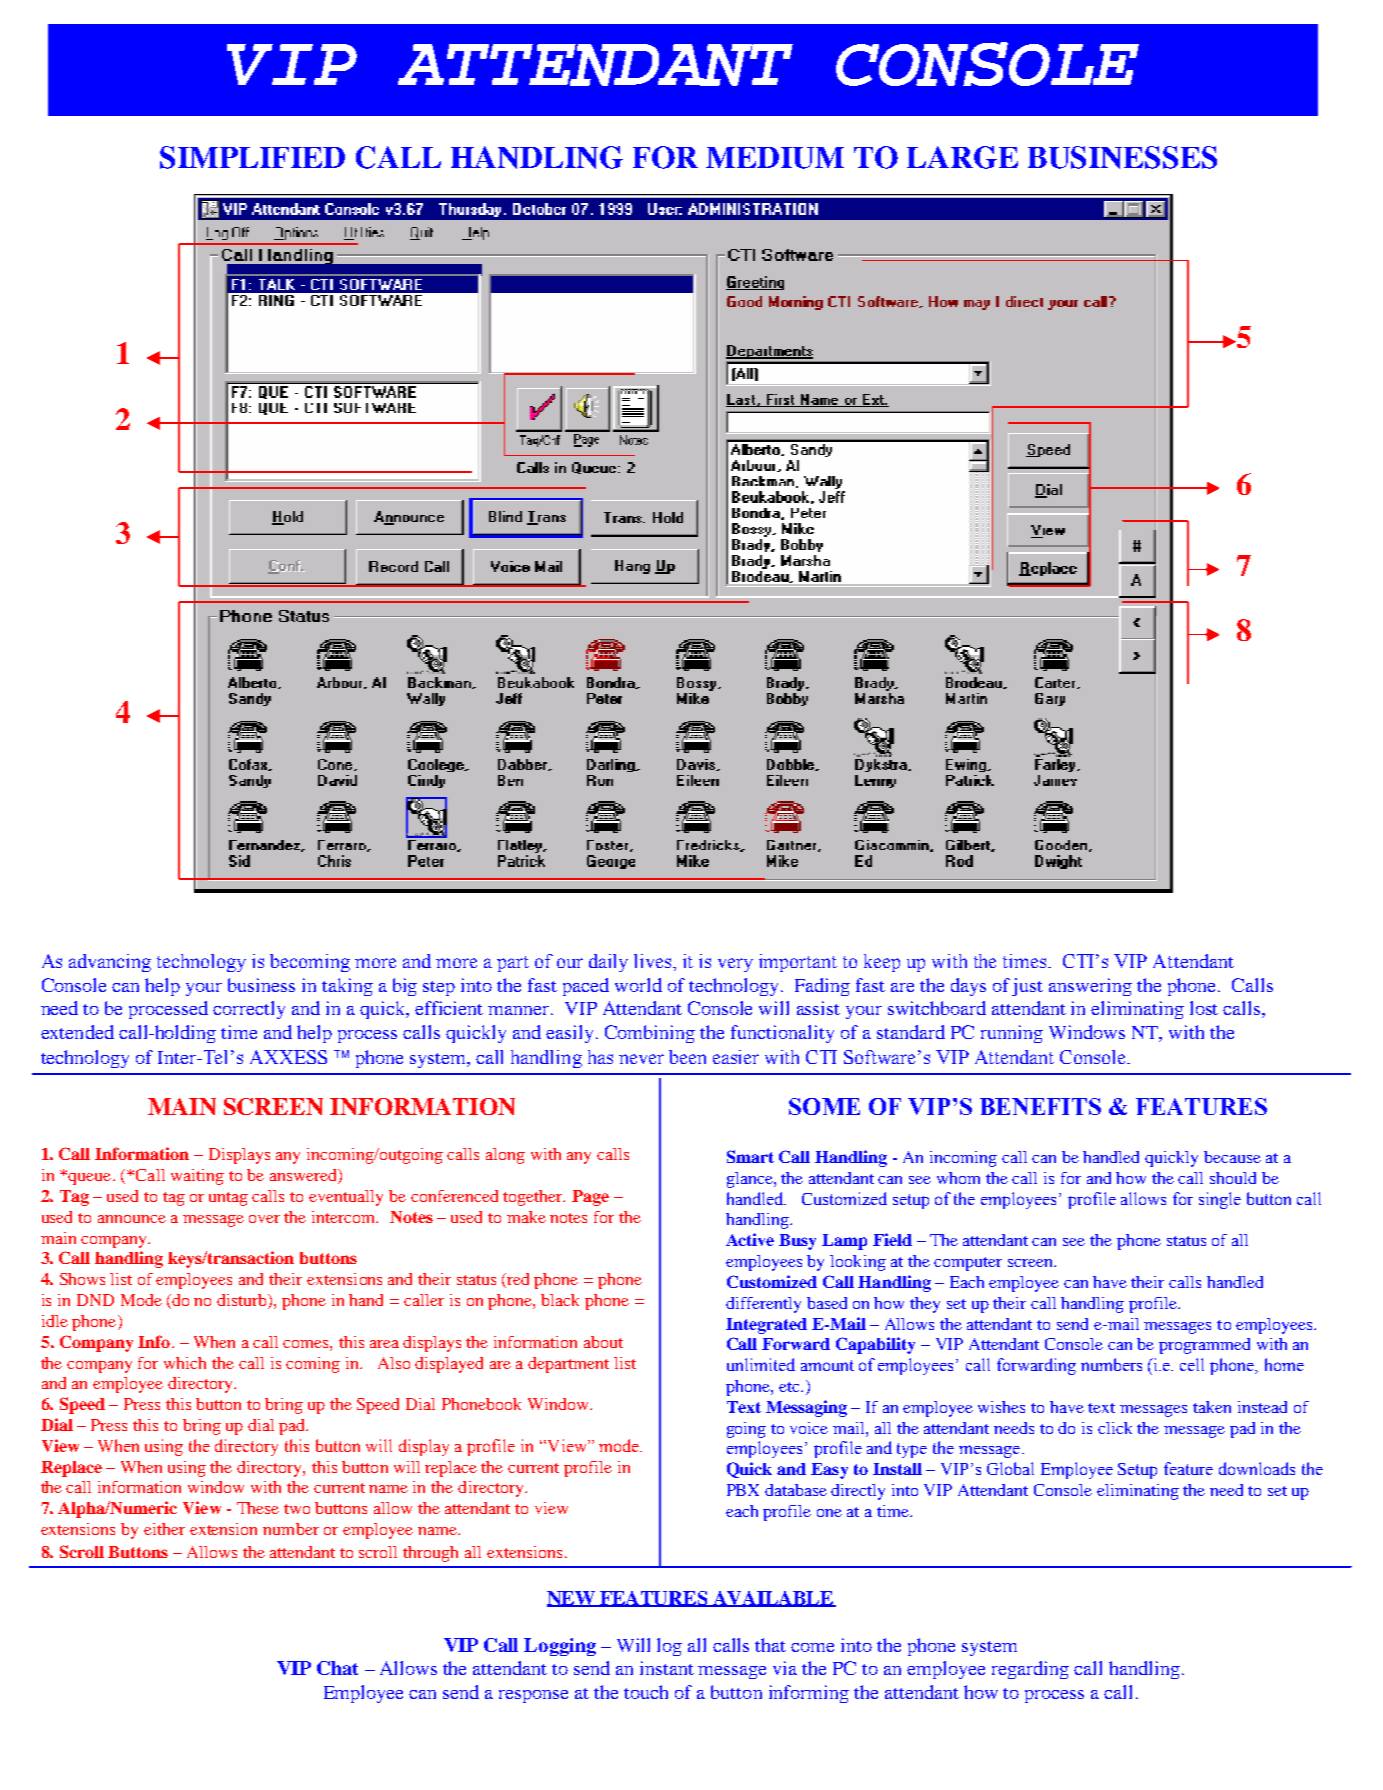 This screenshot has height=1790, width=1383. What do you see at coordinates (1090, 987) in the screenshot?
I see `answering` at bounding box center [1090, 987].
